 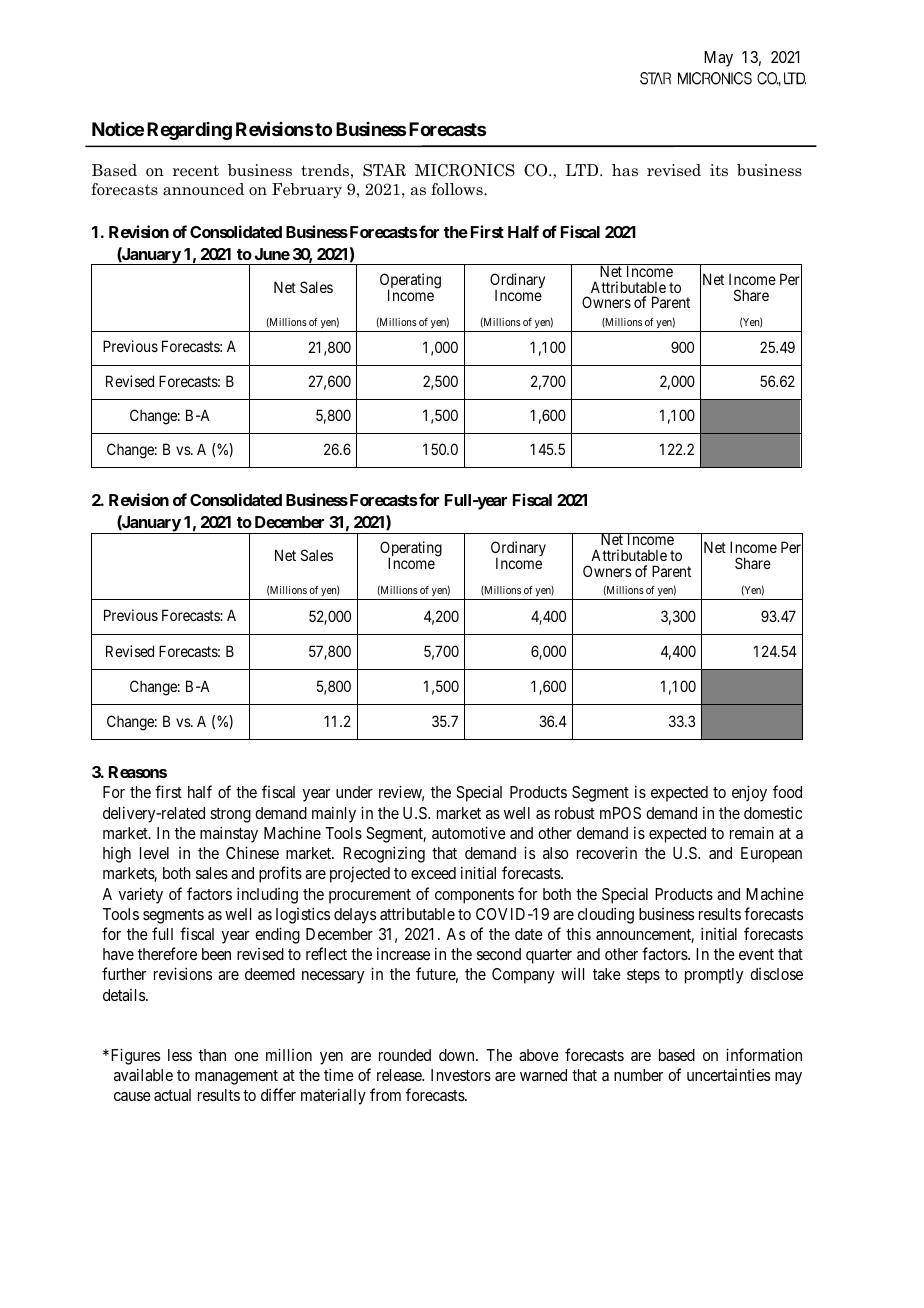 What do you see at coordinates (752, 832) in the screenshot?
I see `remain` at bounding box center [752, 832].
